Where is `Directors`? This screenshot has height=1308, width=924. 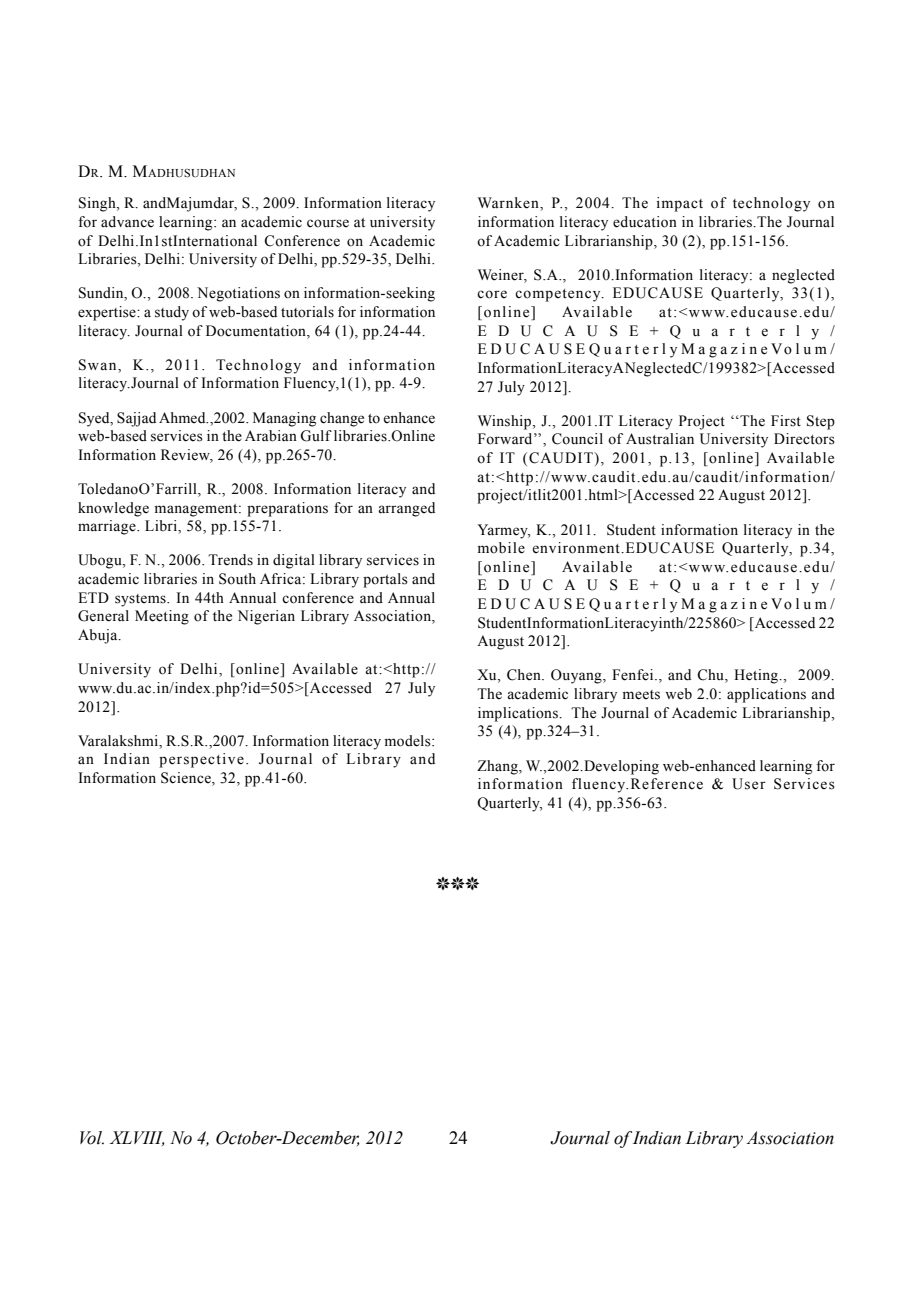 Directors is located at coordinates (804, 439).
